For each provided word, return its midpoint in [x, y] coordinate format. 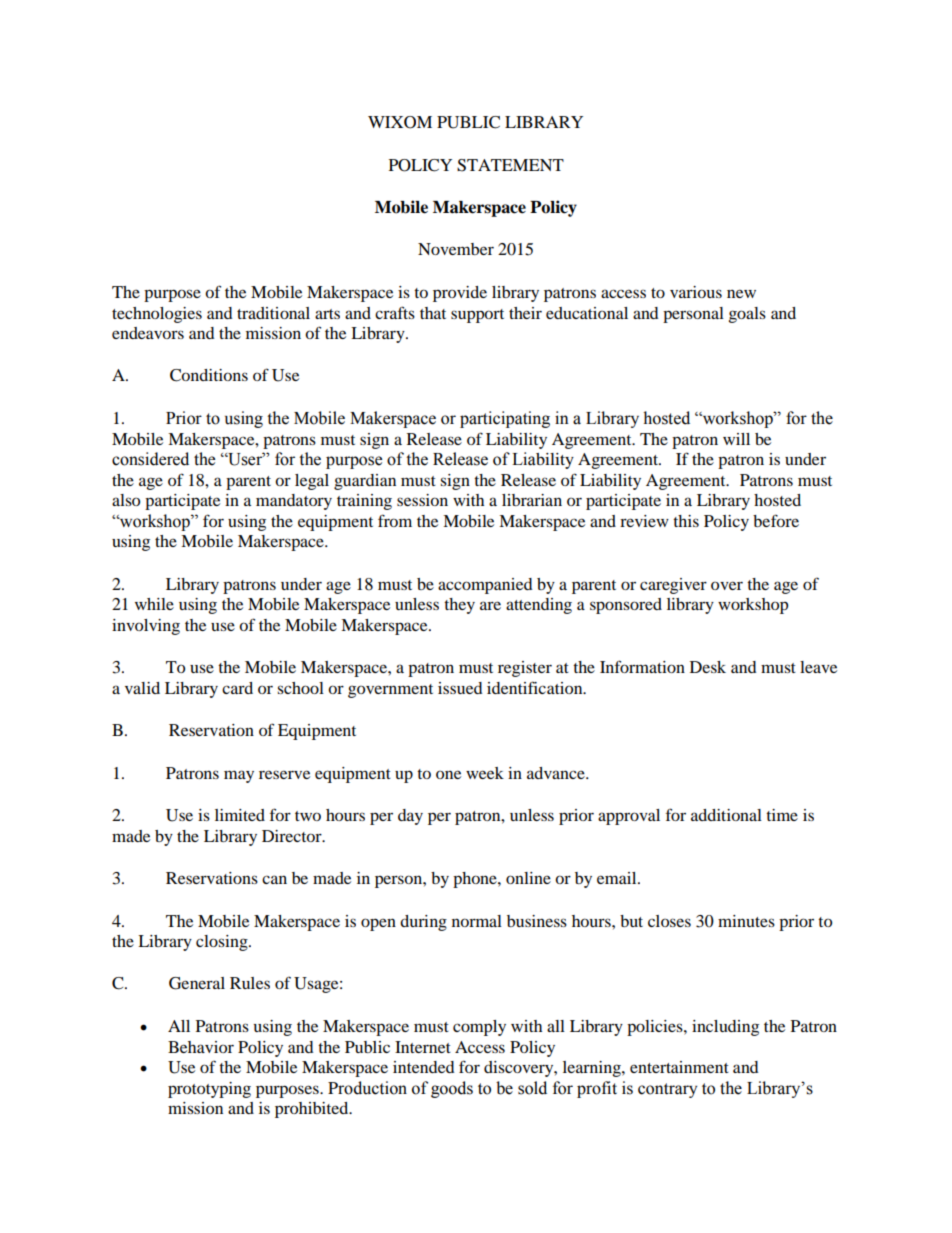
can [274, 879]
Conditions [209, 375]
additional [726, 815]
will [736, 439]
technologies [157, 315]
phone [476, 880]
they [459, 606]
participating [505, 419]
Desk [708, 667]
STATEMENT [510, 165]
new [741, 293]
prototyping [209, 1090]
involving [146, 627]
